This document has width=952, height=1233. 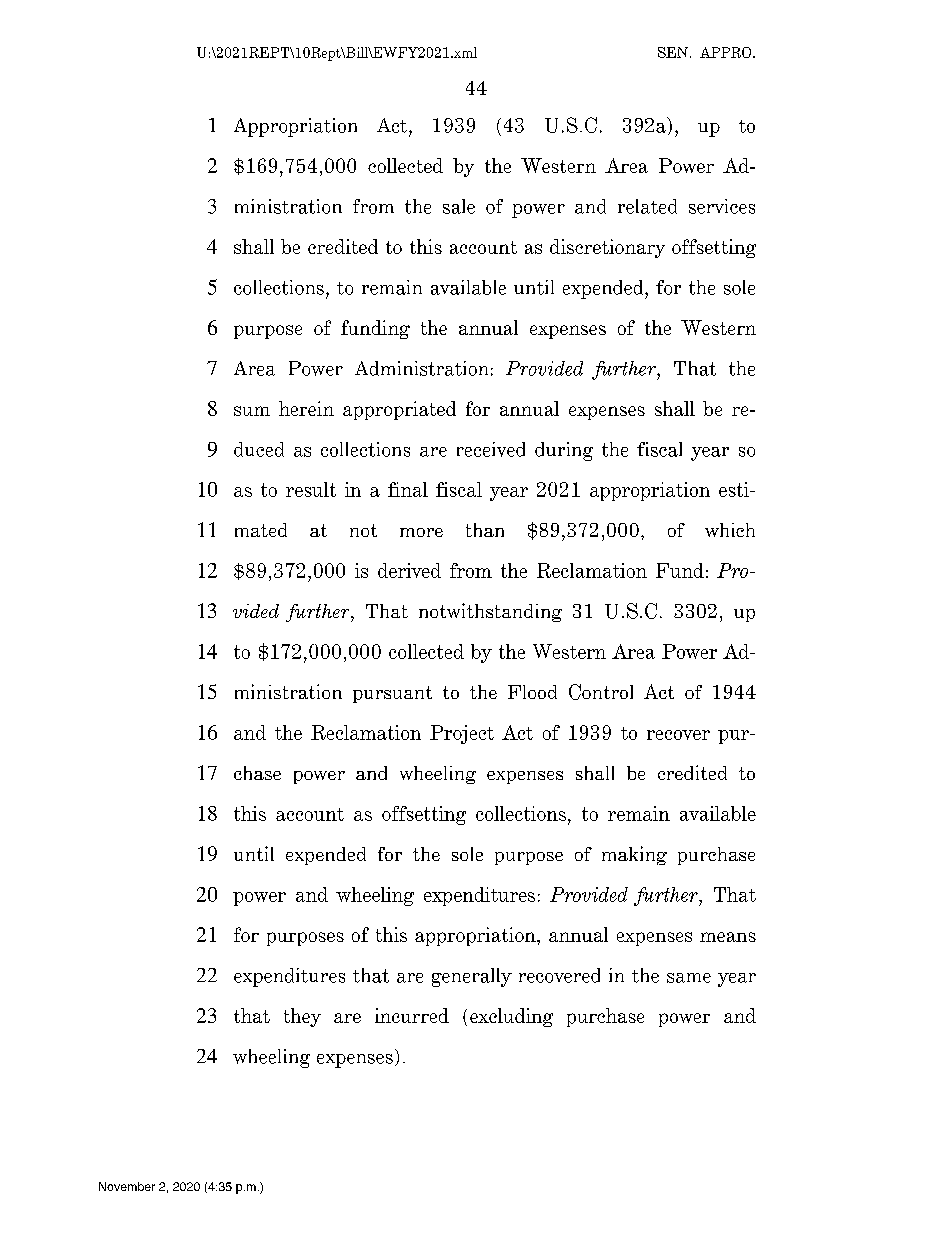 What do you see at coordinates (127, 1186) in the document?
I see `November` at bounding box center [127, 1186].
